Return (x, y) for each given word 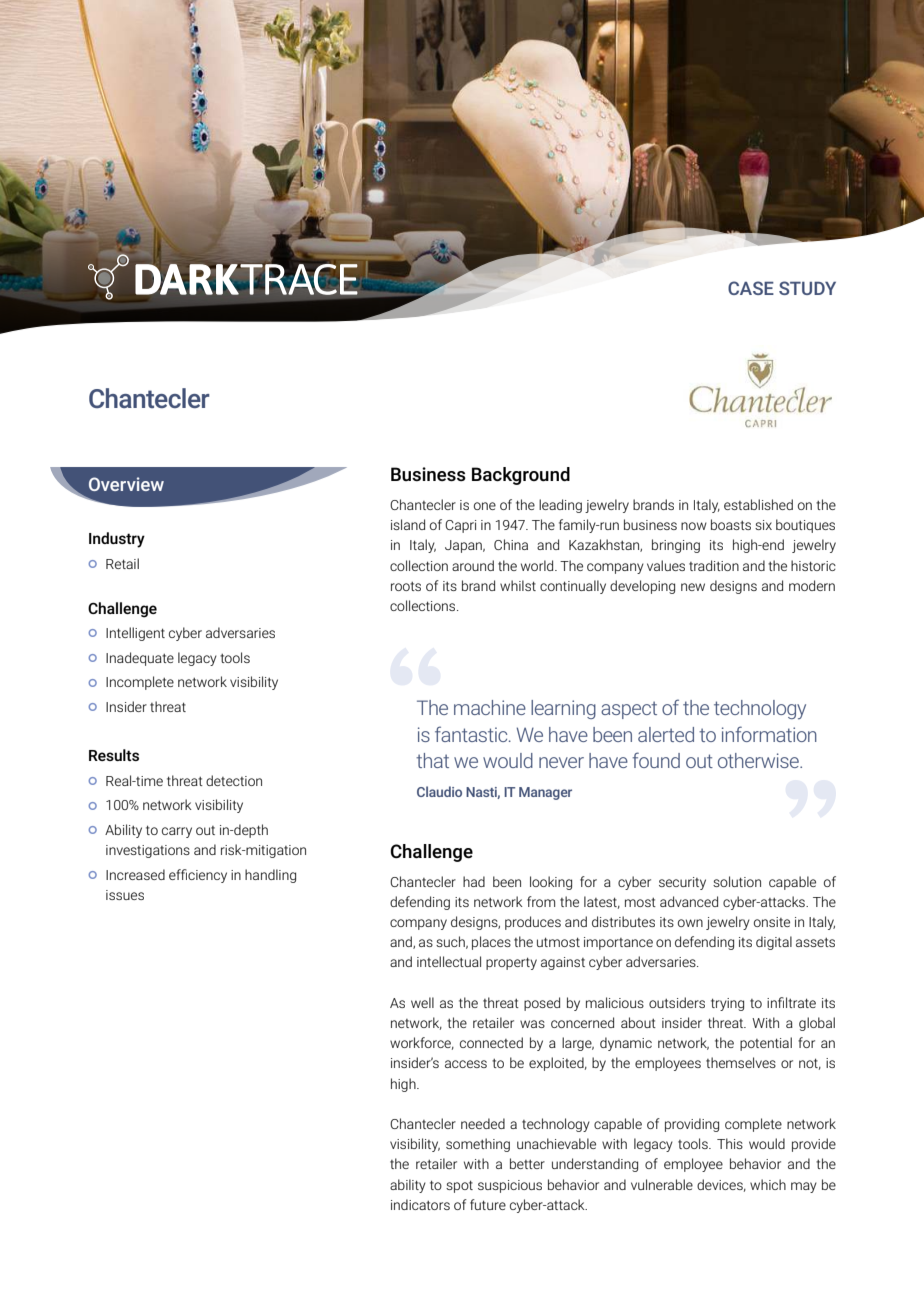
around (473, 565)
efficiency (198, 876)
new (693, 587)
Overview (126, 484)
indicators (420, 1204)
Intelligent (135, 634)
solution (737, 881)
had (474, 881)
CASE (751, 288)
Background (521, 476)
